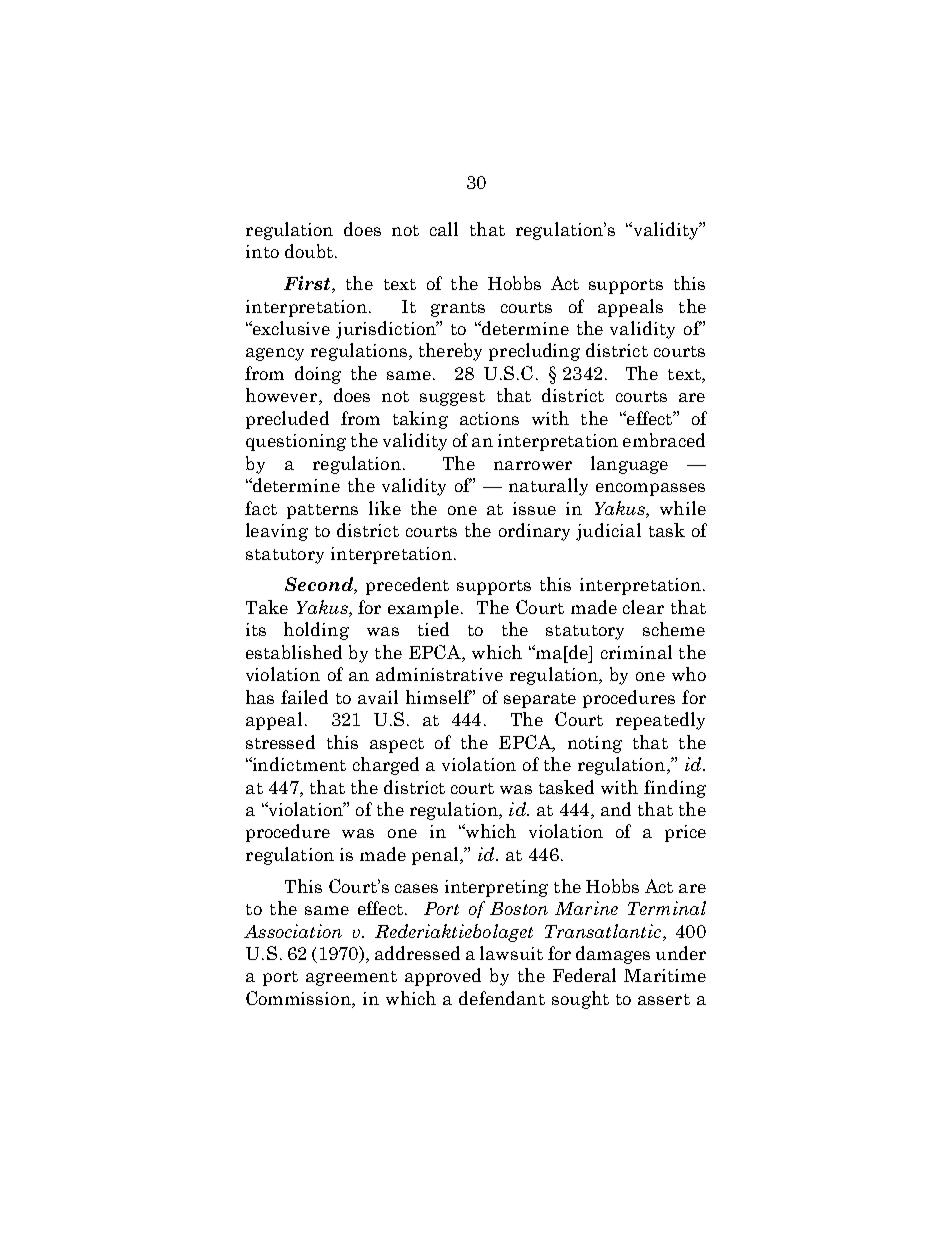 The height and width of the document is (1233, 952). Describe the element at coordinates (444, 229) in the document. I see `call` at that location.
